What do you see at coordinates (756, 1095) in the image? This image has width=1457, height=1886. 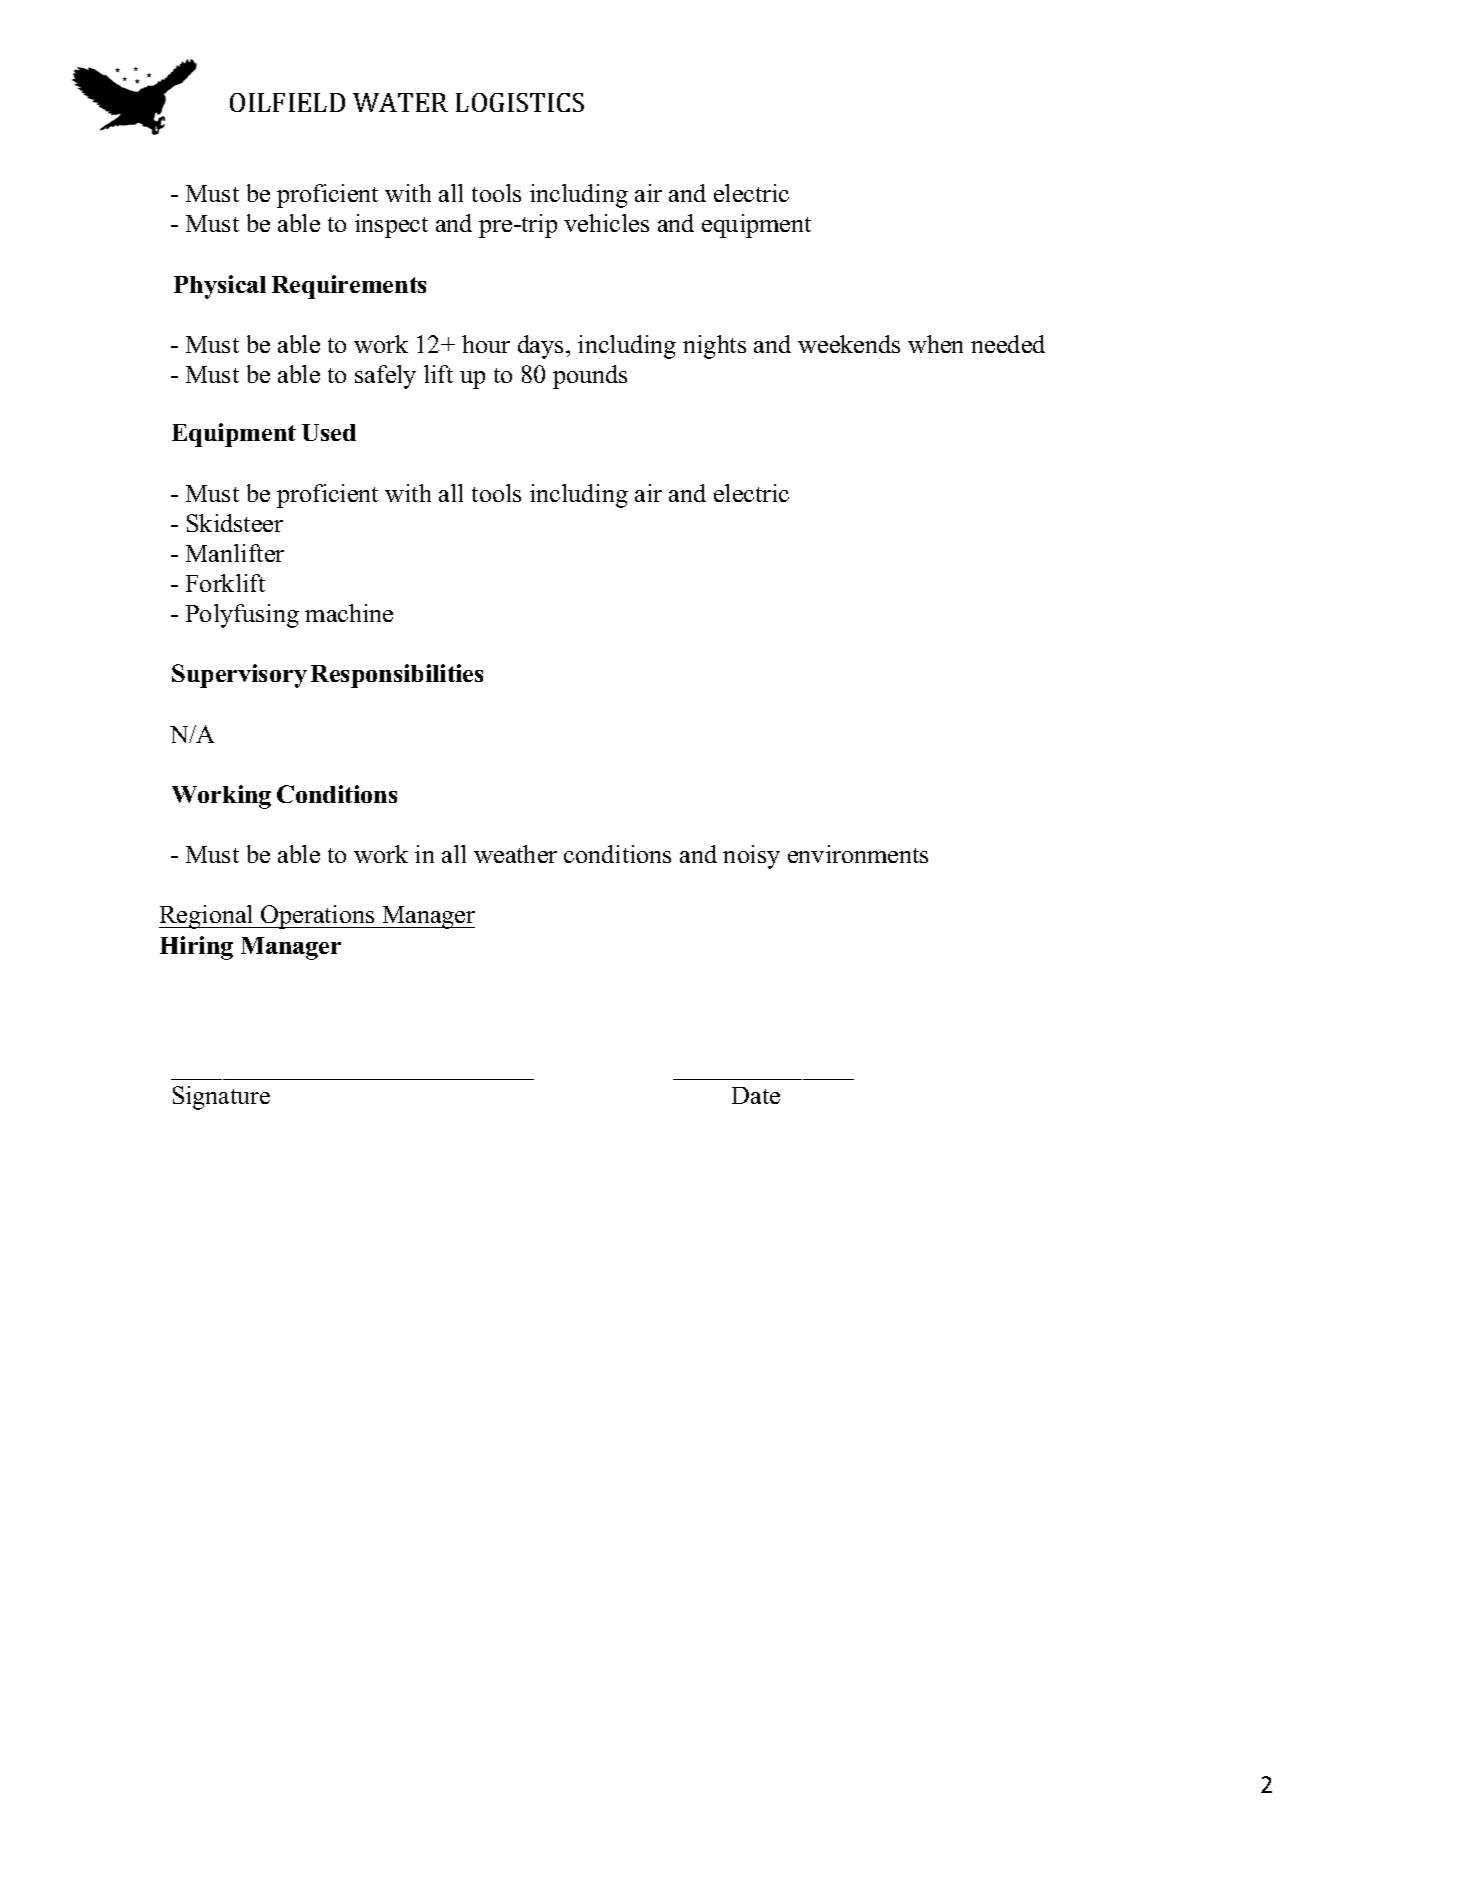 I see `Date` at bounding box center [756, 1095].
